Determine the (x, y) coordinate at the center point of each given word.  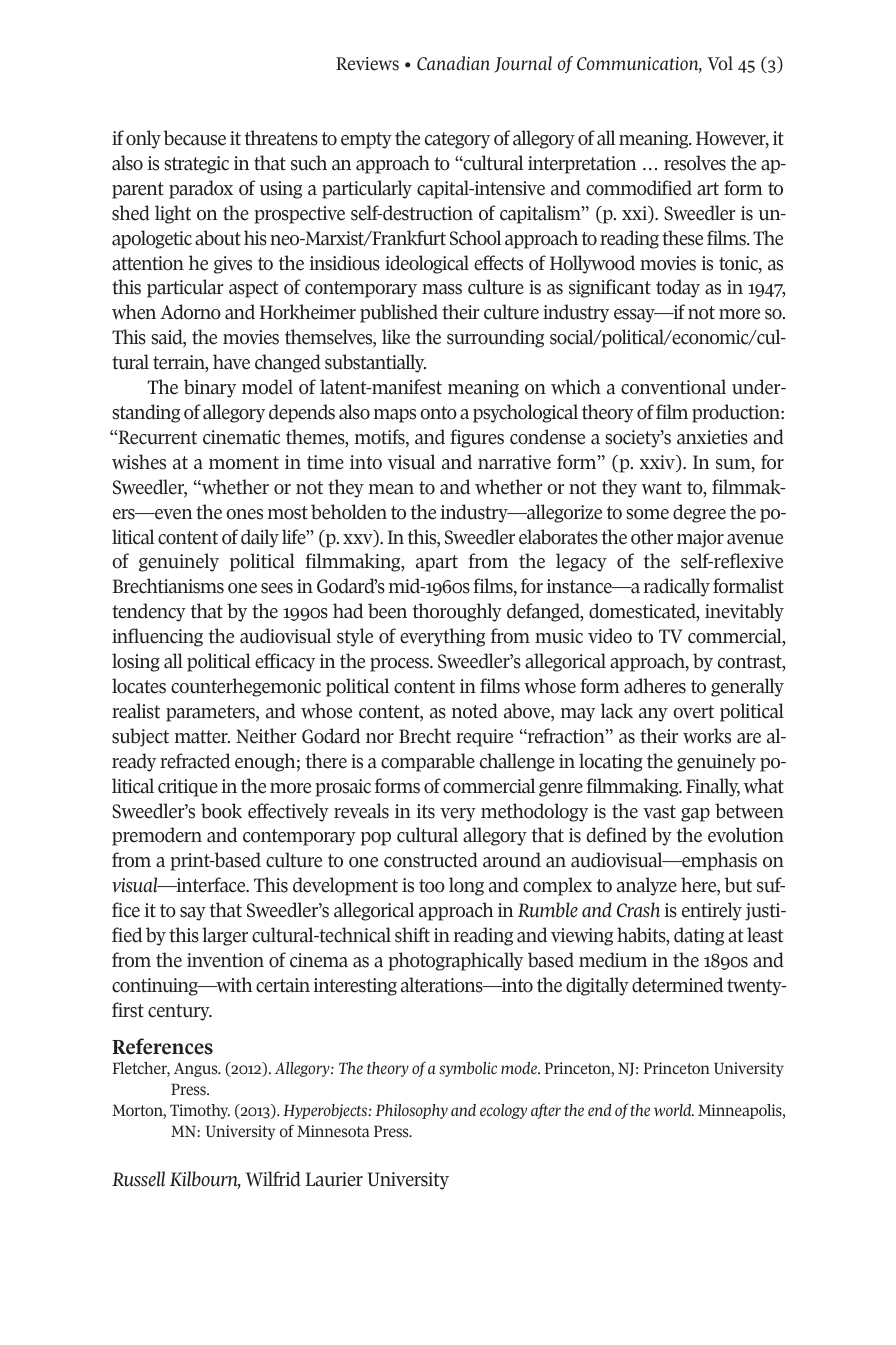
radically (676, 587)
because (195, 138)
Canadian (453, 63)
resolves (695, 163)
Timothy (200, 1111)
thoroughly (457, 612)
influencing (157, 637)
